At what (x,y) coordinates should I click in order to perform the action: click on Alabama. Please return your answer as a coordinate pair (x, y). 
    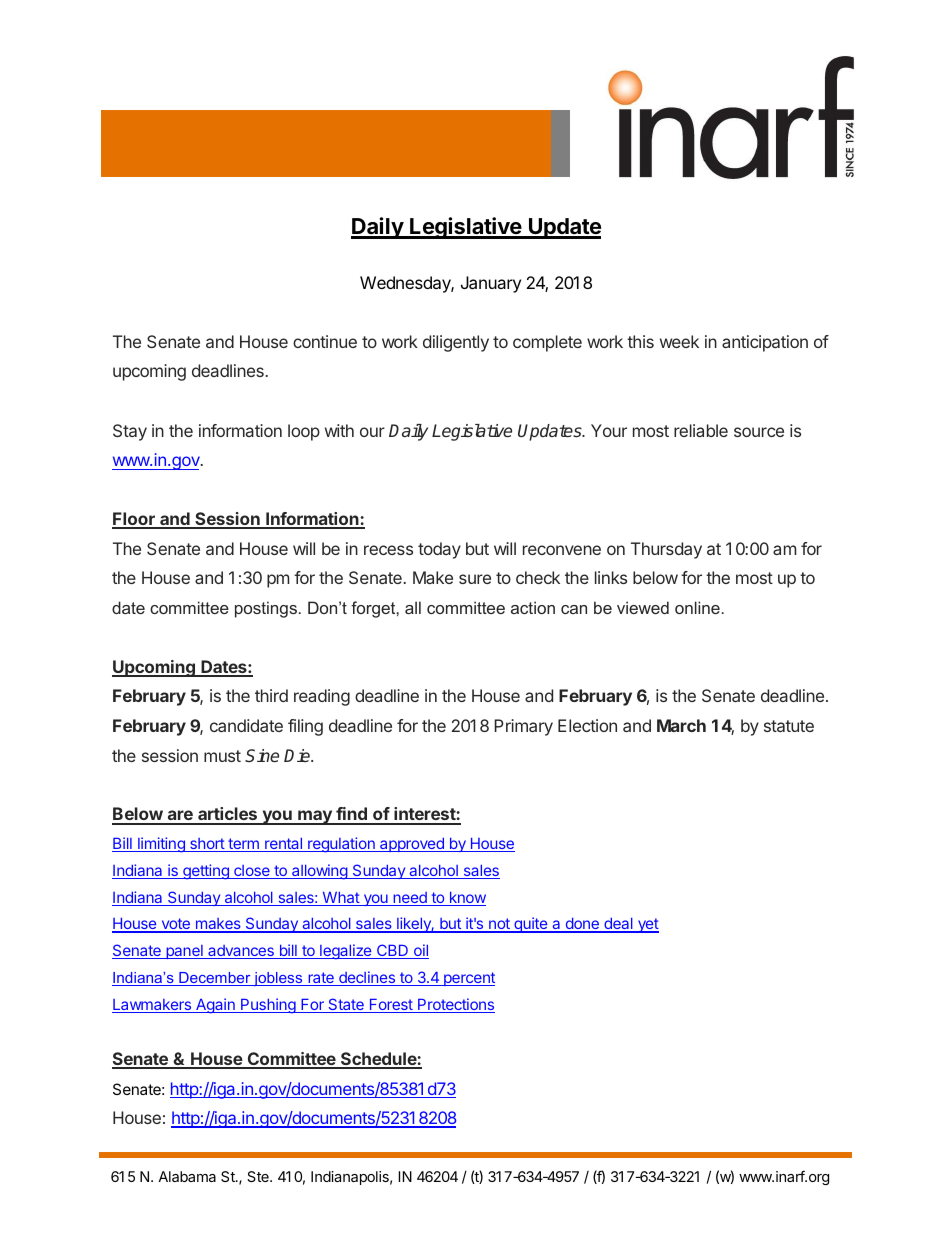
    Looking at the image, I should click on (187, 1176).
